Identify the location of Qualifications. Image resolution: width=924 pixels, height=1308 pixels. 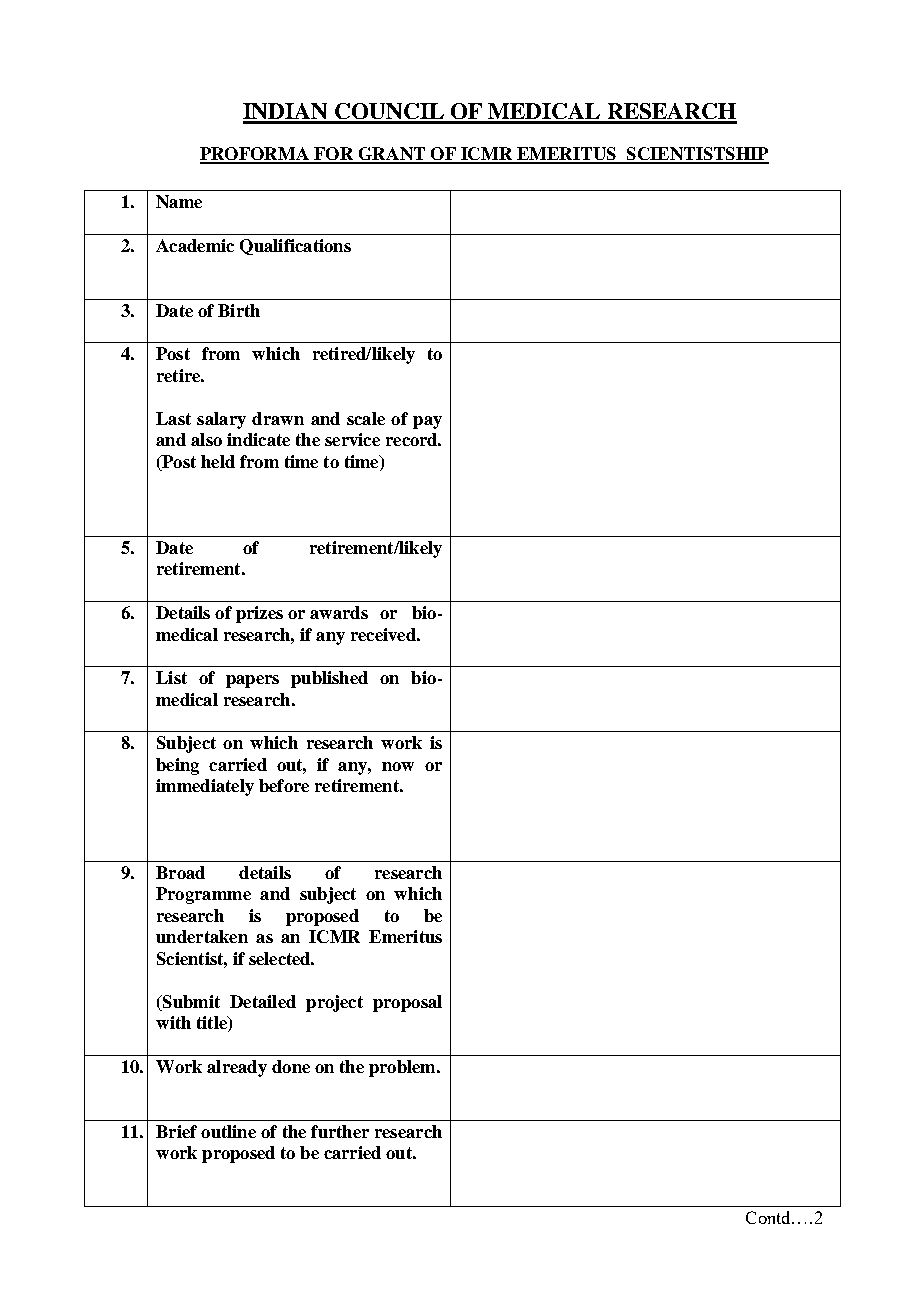
(295, 247).
